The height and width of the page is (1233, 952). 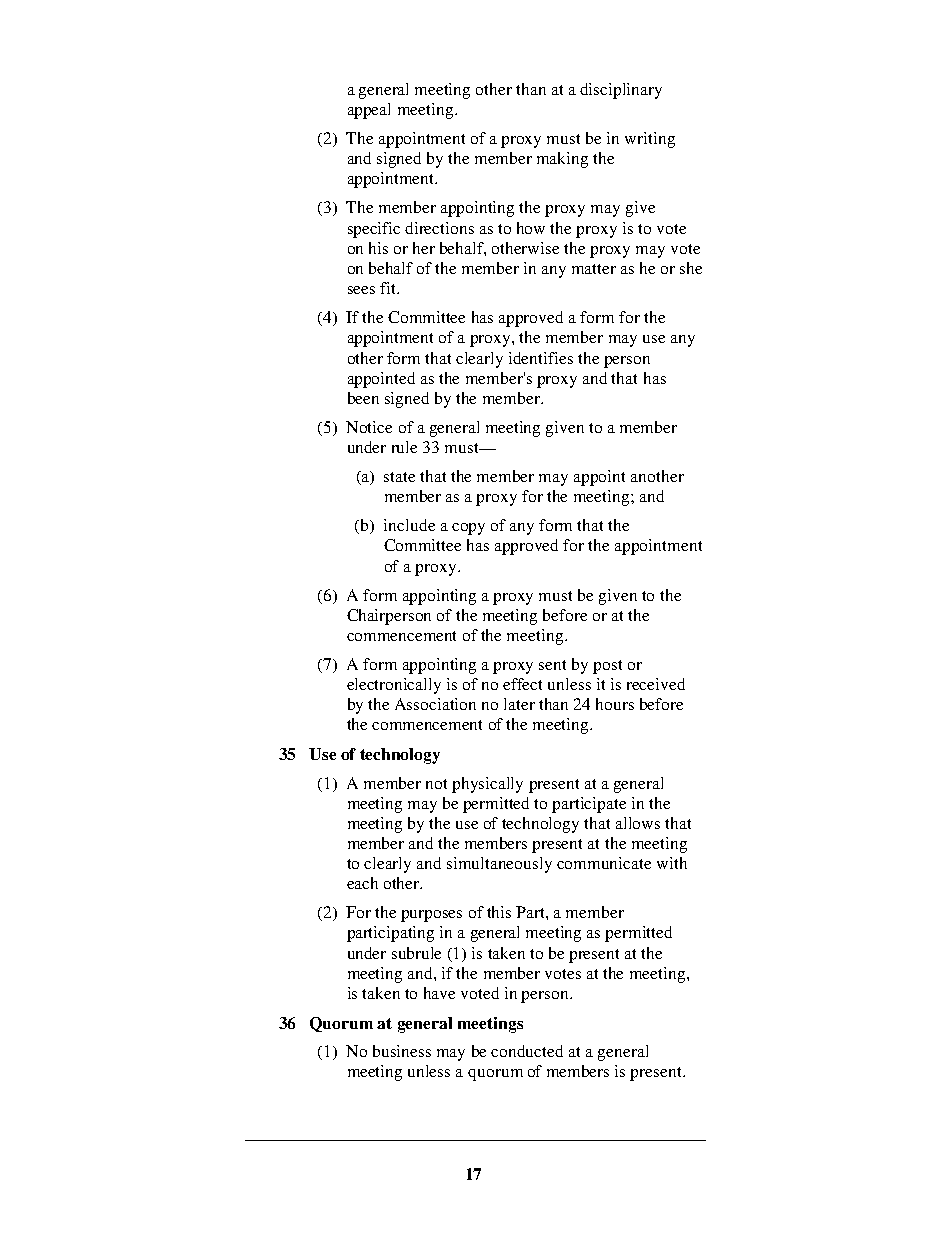 What do you see at coordinates (650, 140) in the page?
I see `writing` at bounding box center [650, 140].
